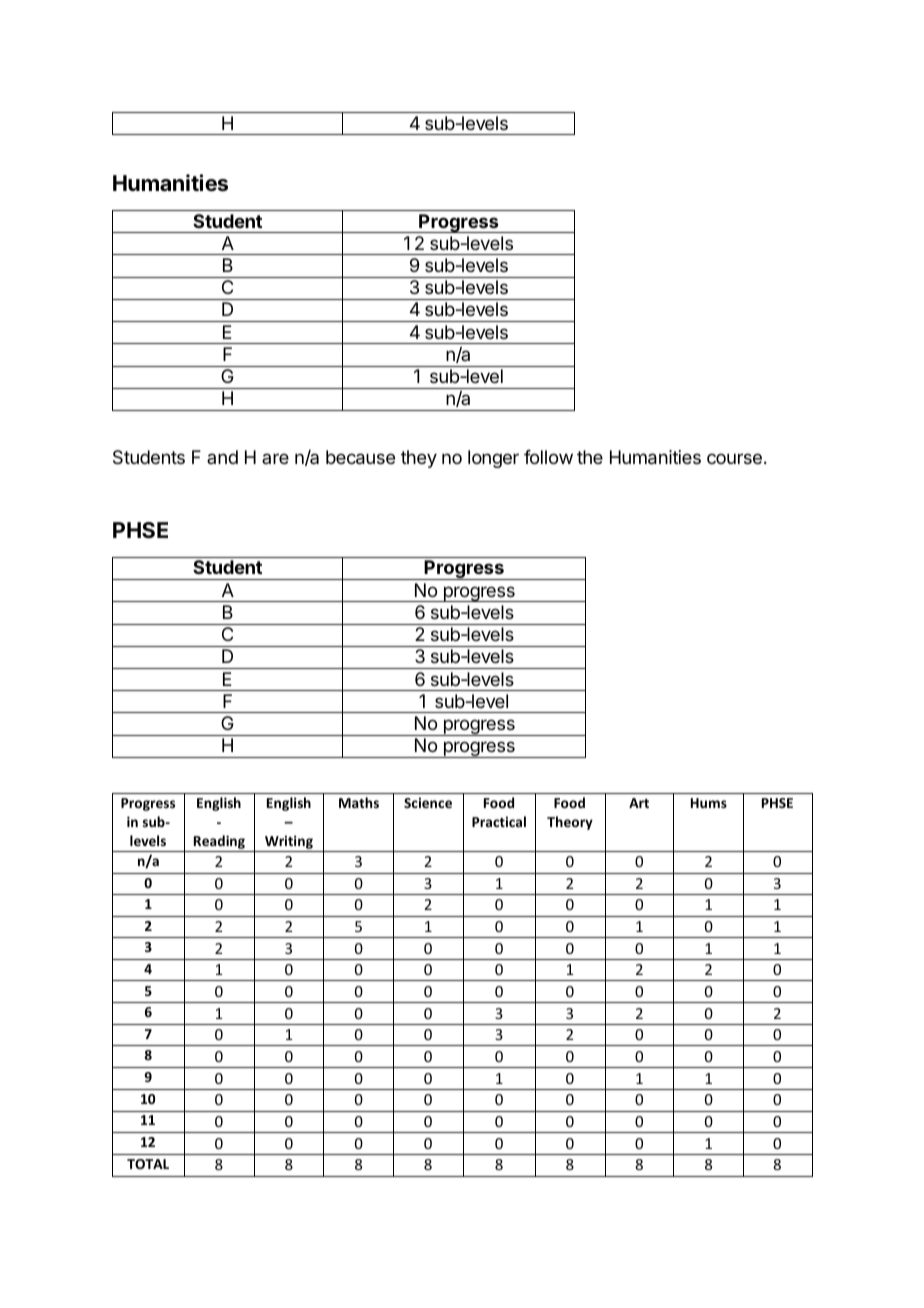  What do you see at coordinates (570, 823) in the page?
I see `Theory` at bounding box center [570, 823].
